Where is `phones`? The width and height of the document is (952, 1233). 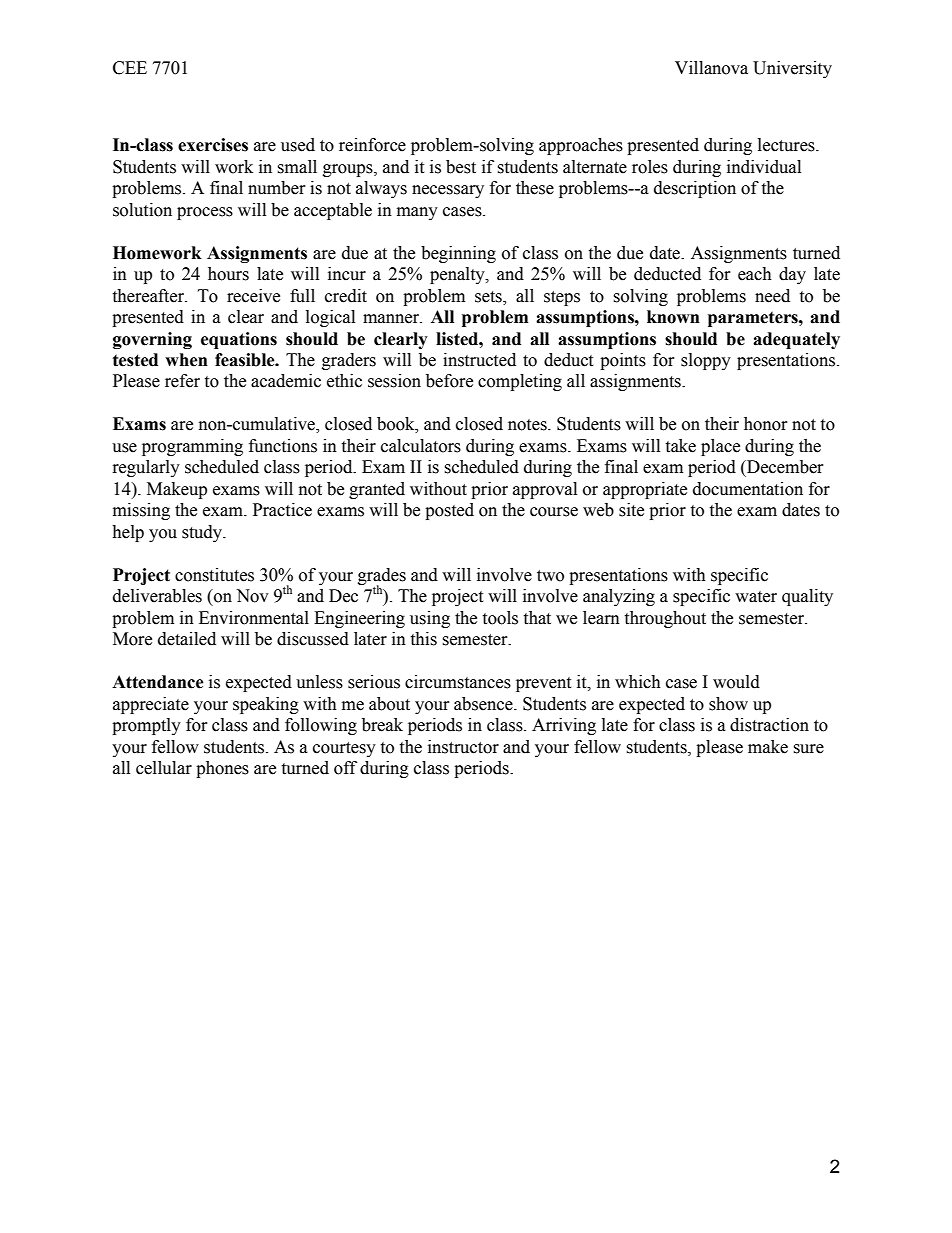
phones is located at coordinates (222, 769).
